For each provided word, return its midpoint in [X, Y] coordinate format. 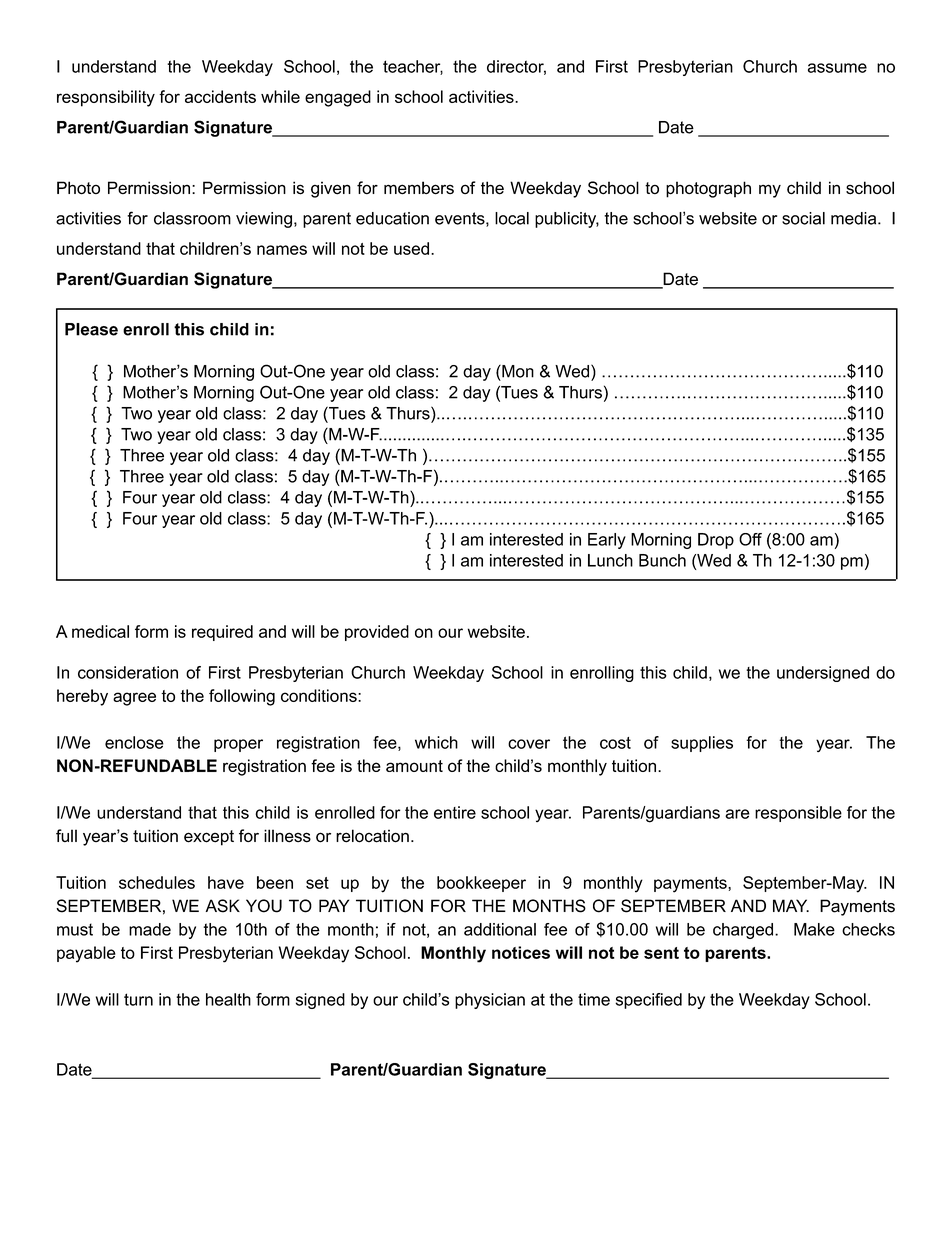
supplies [702, 744]
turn [138, 999]
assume [837, 68]
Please [91, 329]
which [436, 742]
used [411, 248]
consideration [128, 672]
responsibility [106, 98]
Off [750, 539]
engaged [338, 98]
